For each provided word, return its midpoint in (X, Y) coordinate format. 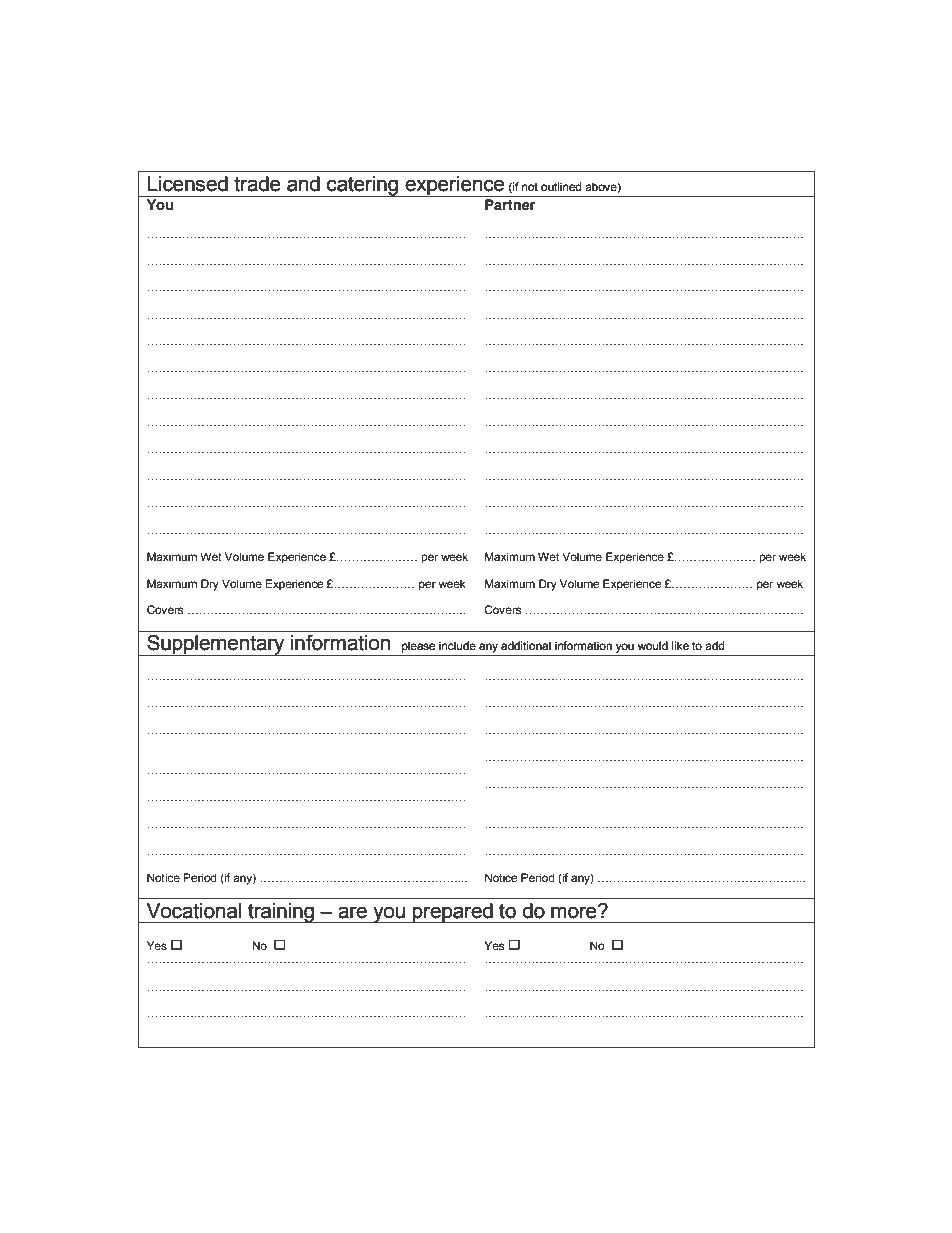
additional (526, 645)
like (680, 645)
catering (362, 186)
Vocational (194, 911)
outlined (561, 186)
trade (257, 184)
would (653, 645)
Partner (510, 204)
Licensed (188, 184)
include (457, 645)
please (418, 647)
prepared (453, 913)
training (281, 913)
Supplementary (216, 645)
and (303, 184)
